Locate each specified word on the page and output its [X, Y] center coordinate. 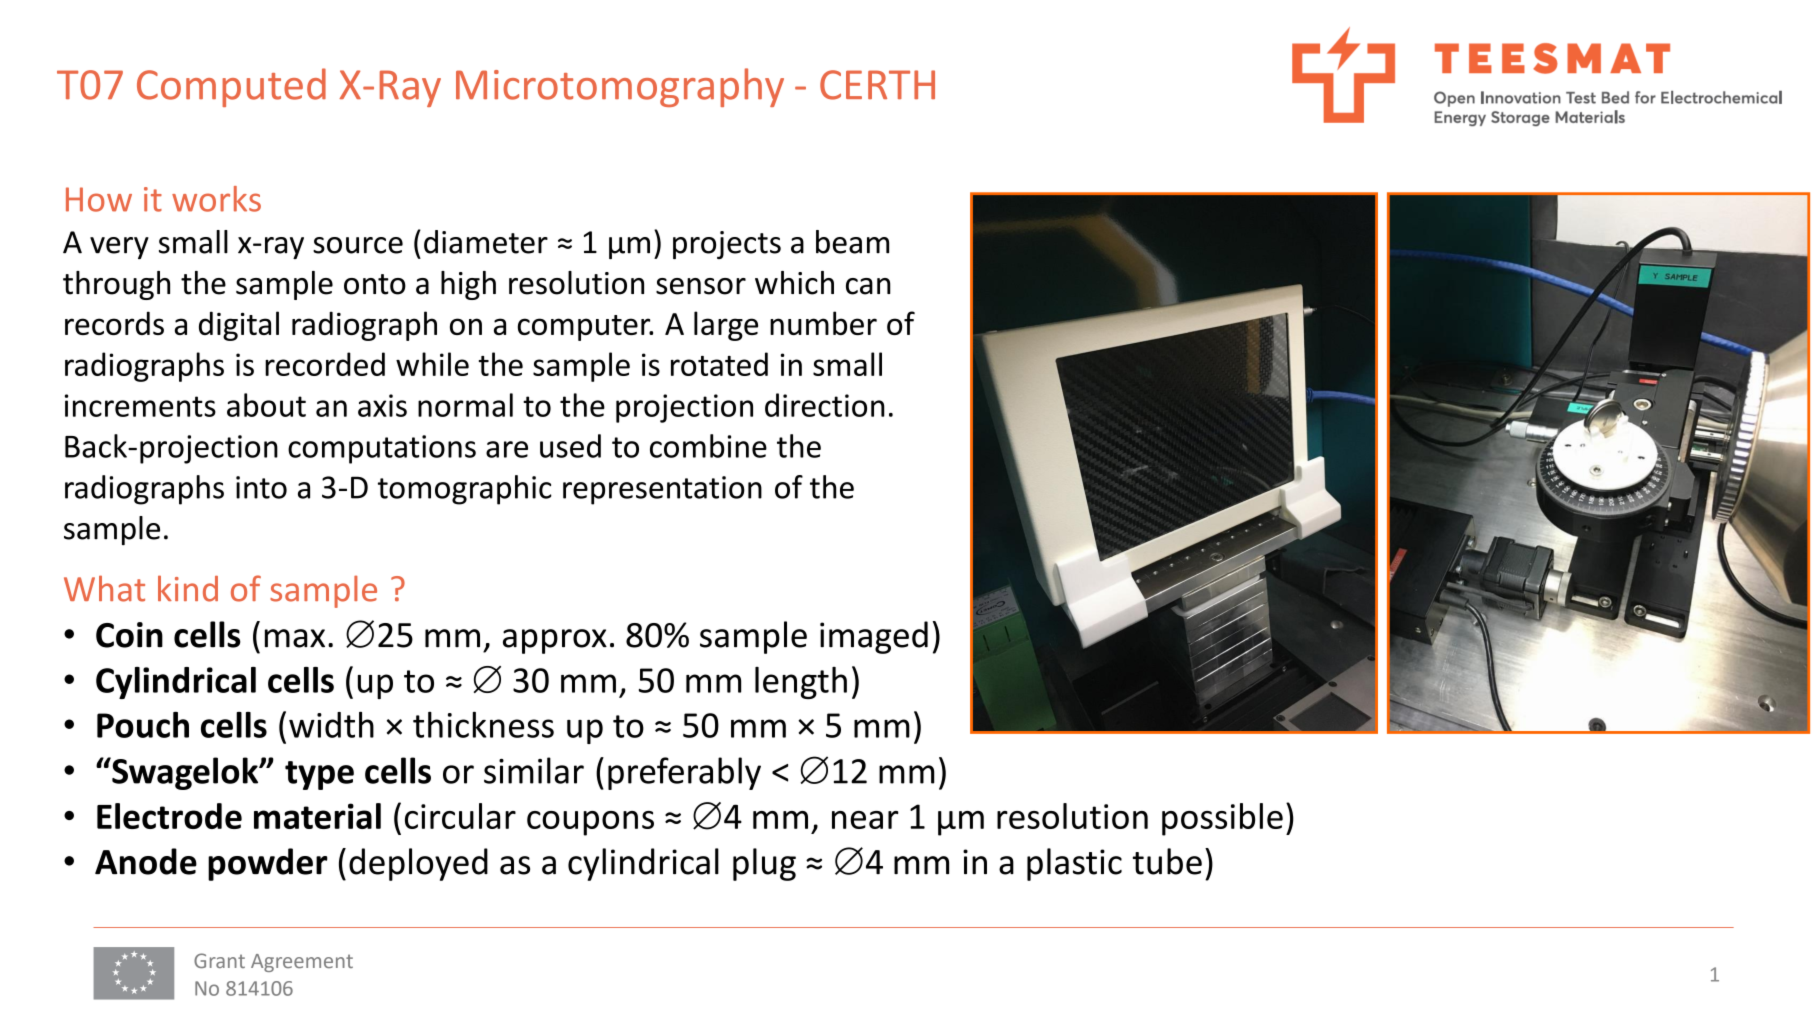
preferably [684, 773]
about [266, 405]
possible [1222, 819]
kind [188, 588]
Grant [219, 960]
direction [825, 405]
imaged [874, 637]
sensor [701, 286]
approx [555, 641]
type [319, 775]
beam [852, 242]
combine [708, 446]
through [116, 285]
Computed [231, 87]
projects [727, 245]
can [868, 286]
